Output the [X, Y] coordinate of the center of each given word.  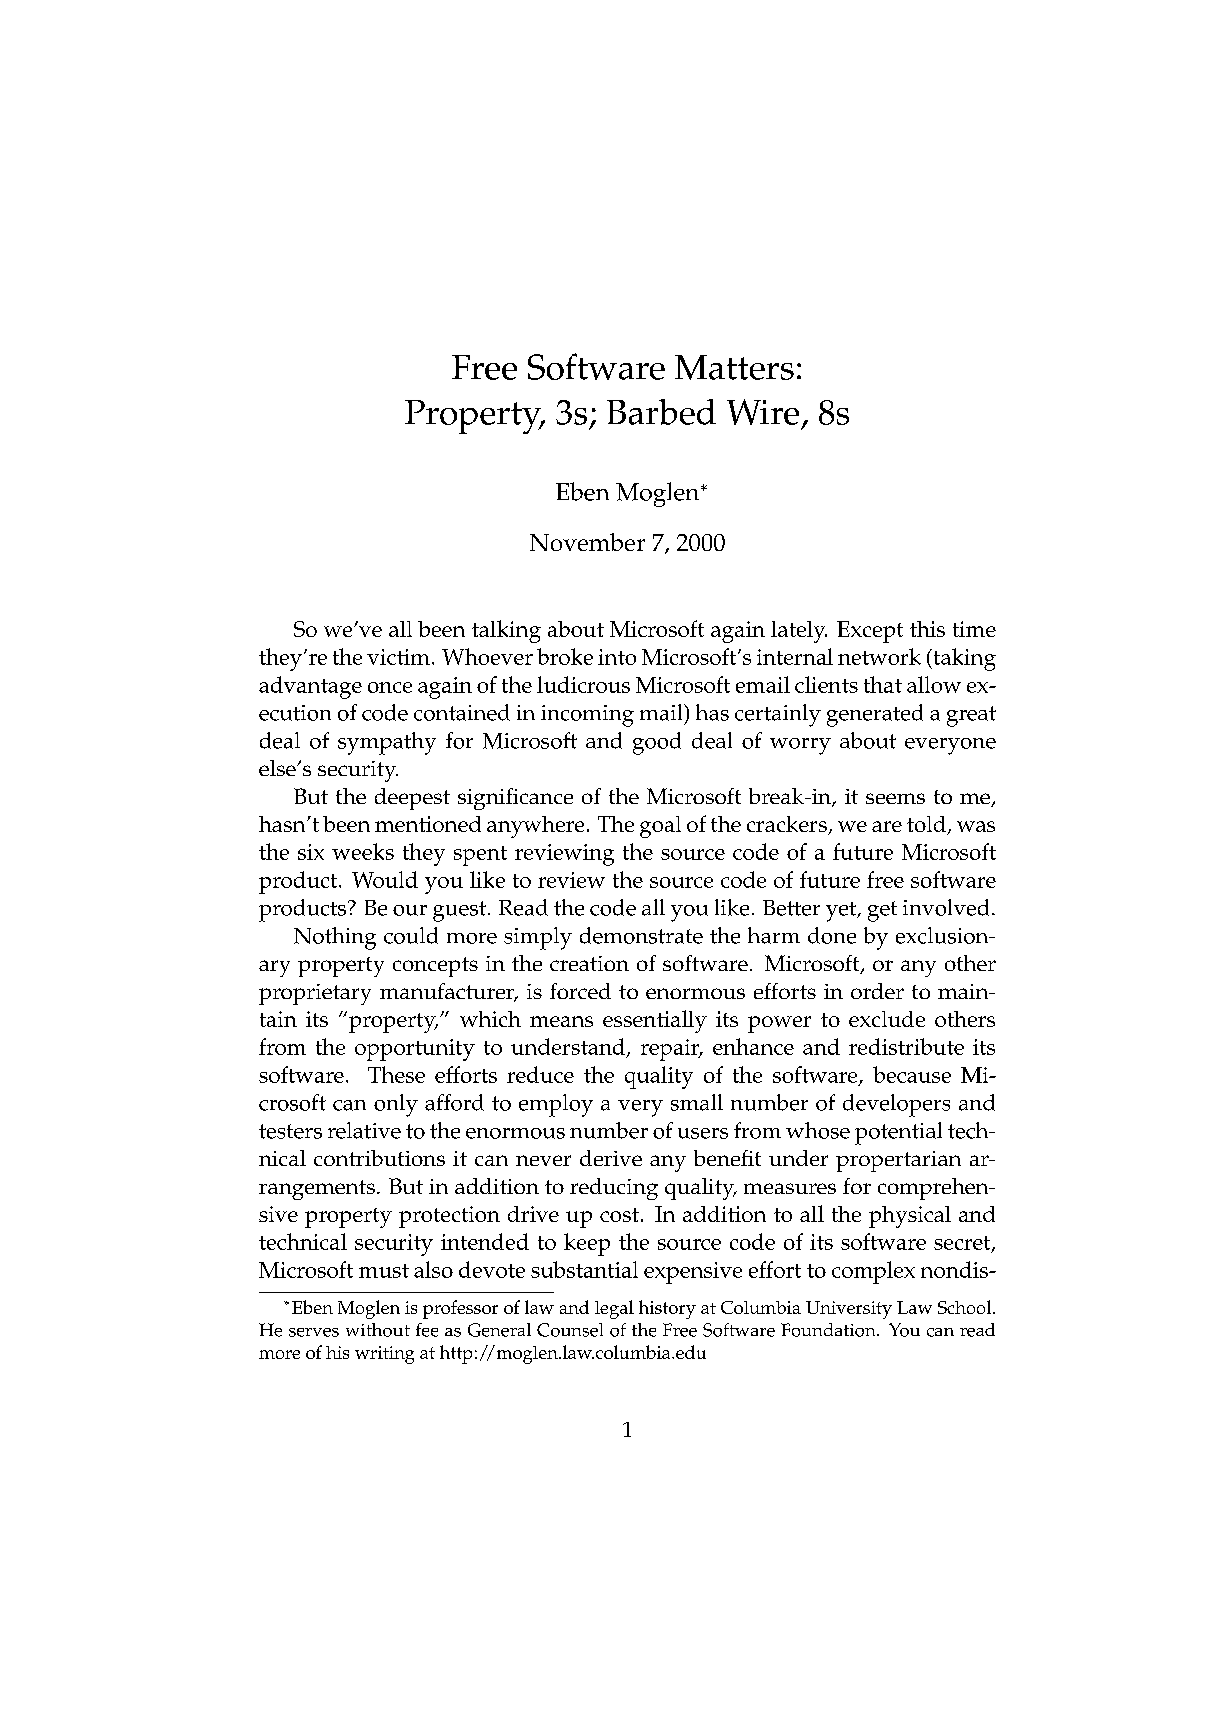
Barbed [661, 412]
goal [660, 827]
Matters [734, 367]
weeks [363, 851]
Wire [763, 412]
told [927, 825]
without [378, 1330]
